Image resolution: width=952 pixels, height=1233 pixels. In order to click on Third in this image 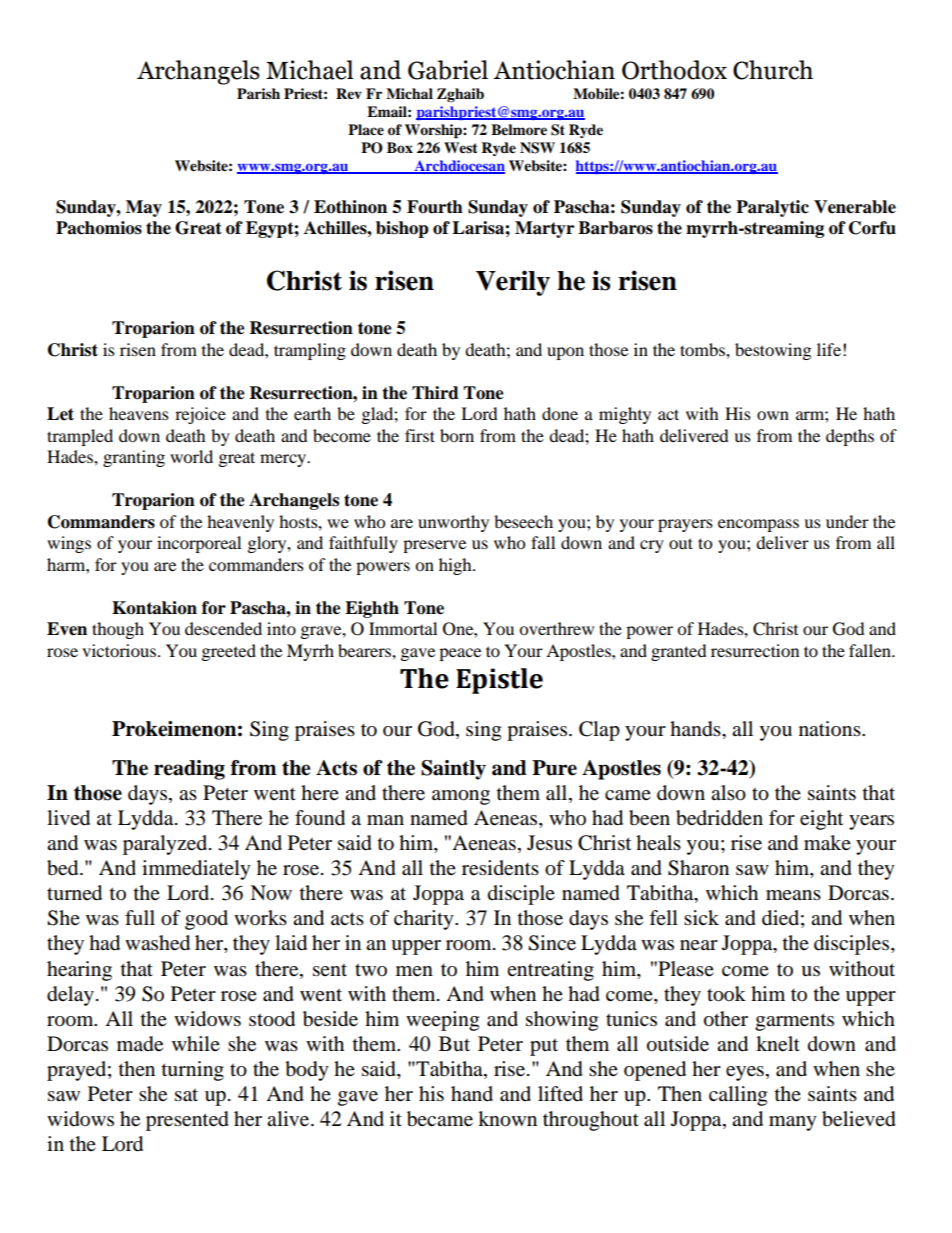, I will do `click(435, 393)`.
